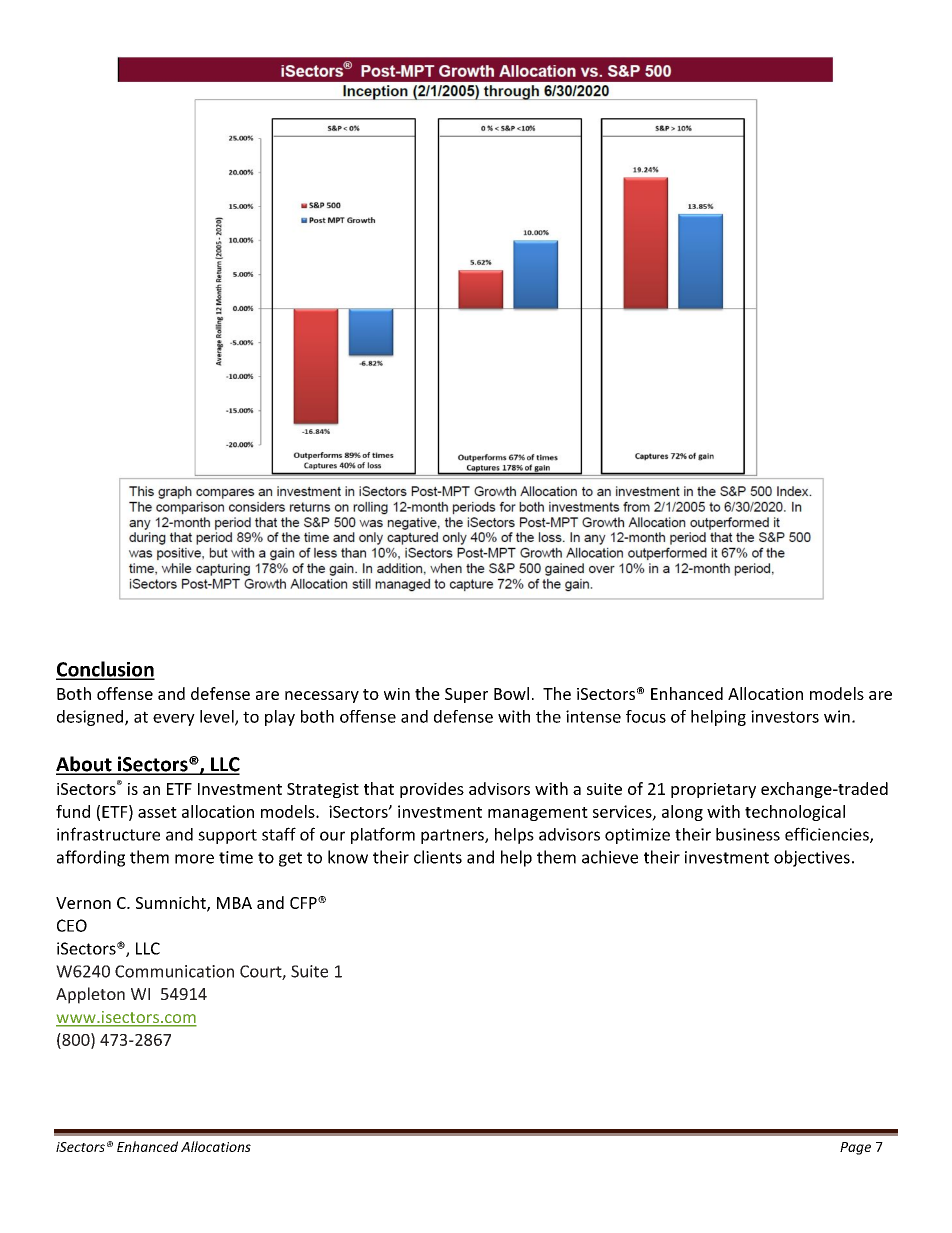  What do you see at coordinates (855, 1148) in the screenshot?
I see `Page` at bounding box center [855, 1148].
